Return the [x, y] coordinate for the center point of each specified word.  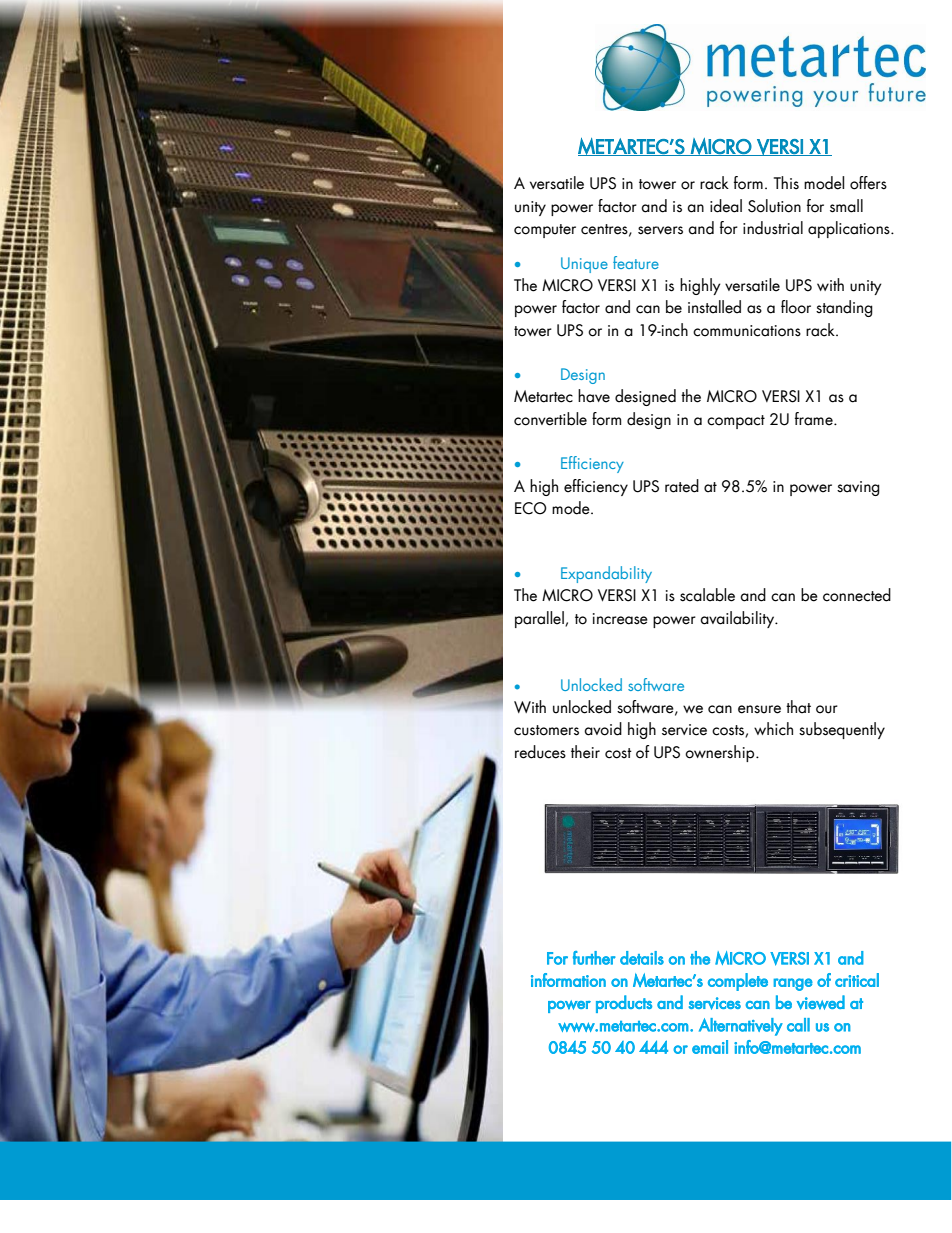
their [585, 752]
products [624, 1004]
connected [857, 595]
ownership [721, 753]
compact [736, 422]
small [846, 206]
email [710, 1047]
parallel [540, 619]
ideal [726, 206]
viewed [821, 1002]
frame [815, 419]
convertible [550, 419]
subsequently [842, 730]
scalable [707, 595]
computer [545, 231]
